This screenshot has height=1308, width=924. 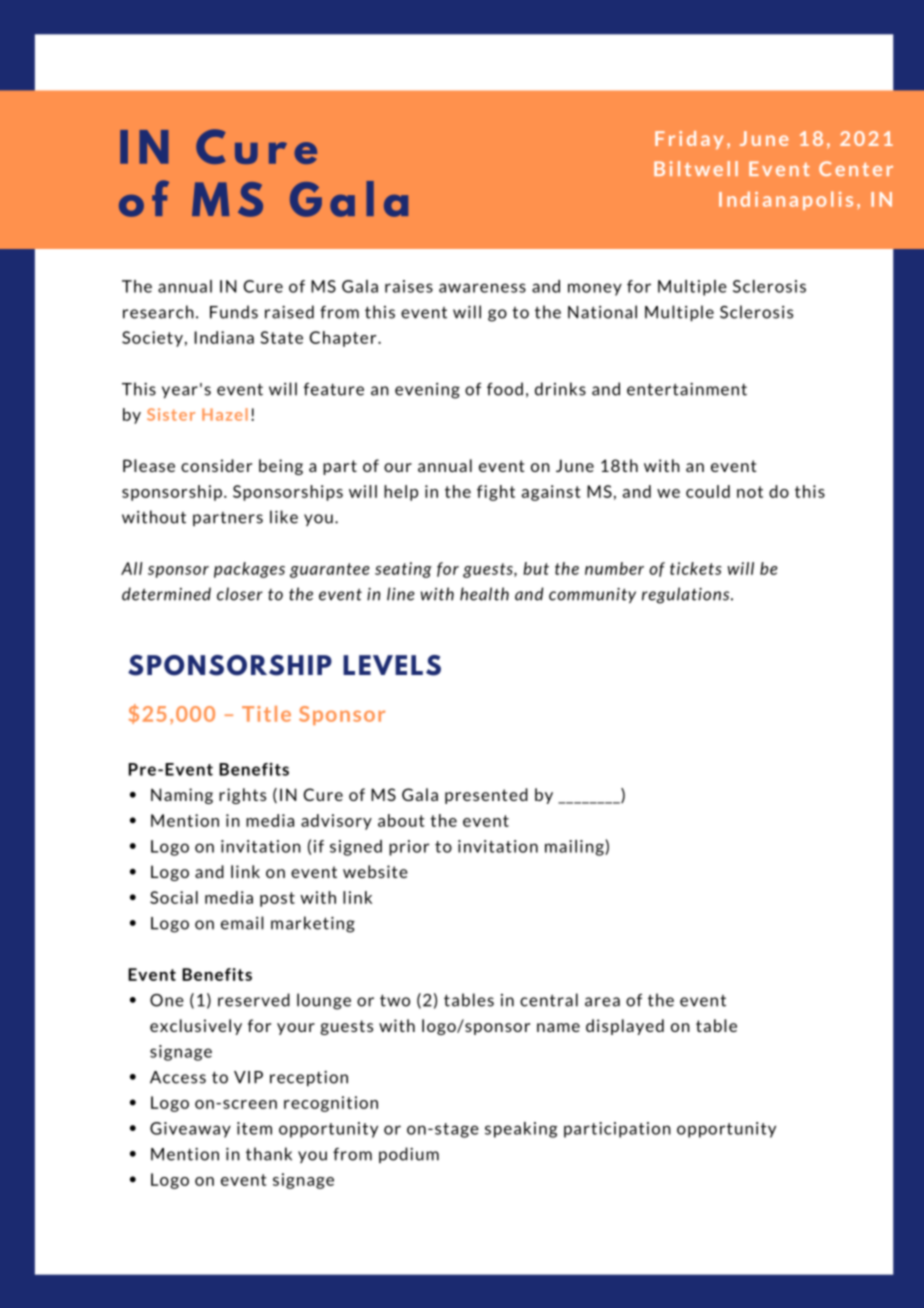 What do you see at coordinates (521, 1130) in the screenshot?
I see `speaking` at bounding box center [521, 1130].
